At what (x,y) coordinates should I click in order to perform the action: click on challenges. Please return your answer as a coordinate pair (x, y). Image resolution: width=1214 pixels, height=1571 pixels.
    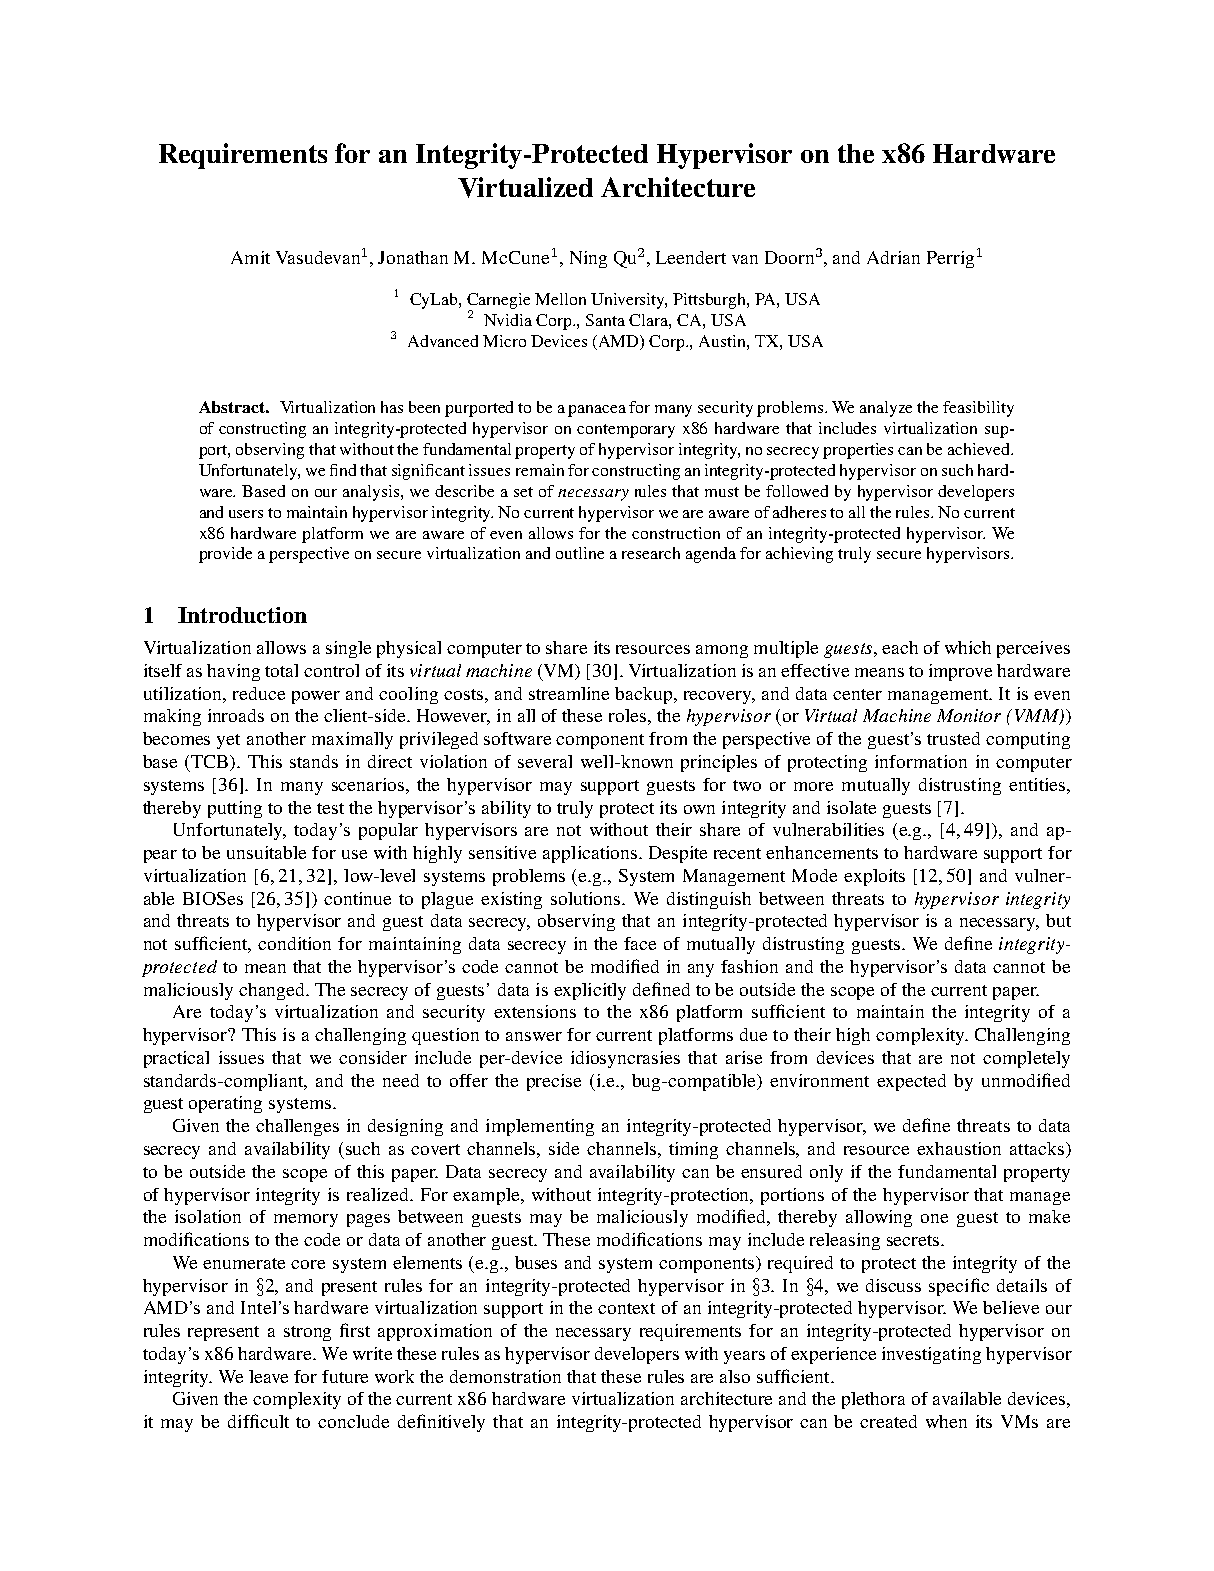
    Looking at the image, I should click on (297, 1127).
